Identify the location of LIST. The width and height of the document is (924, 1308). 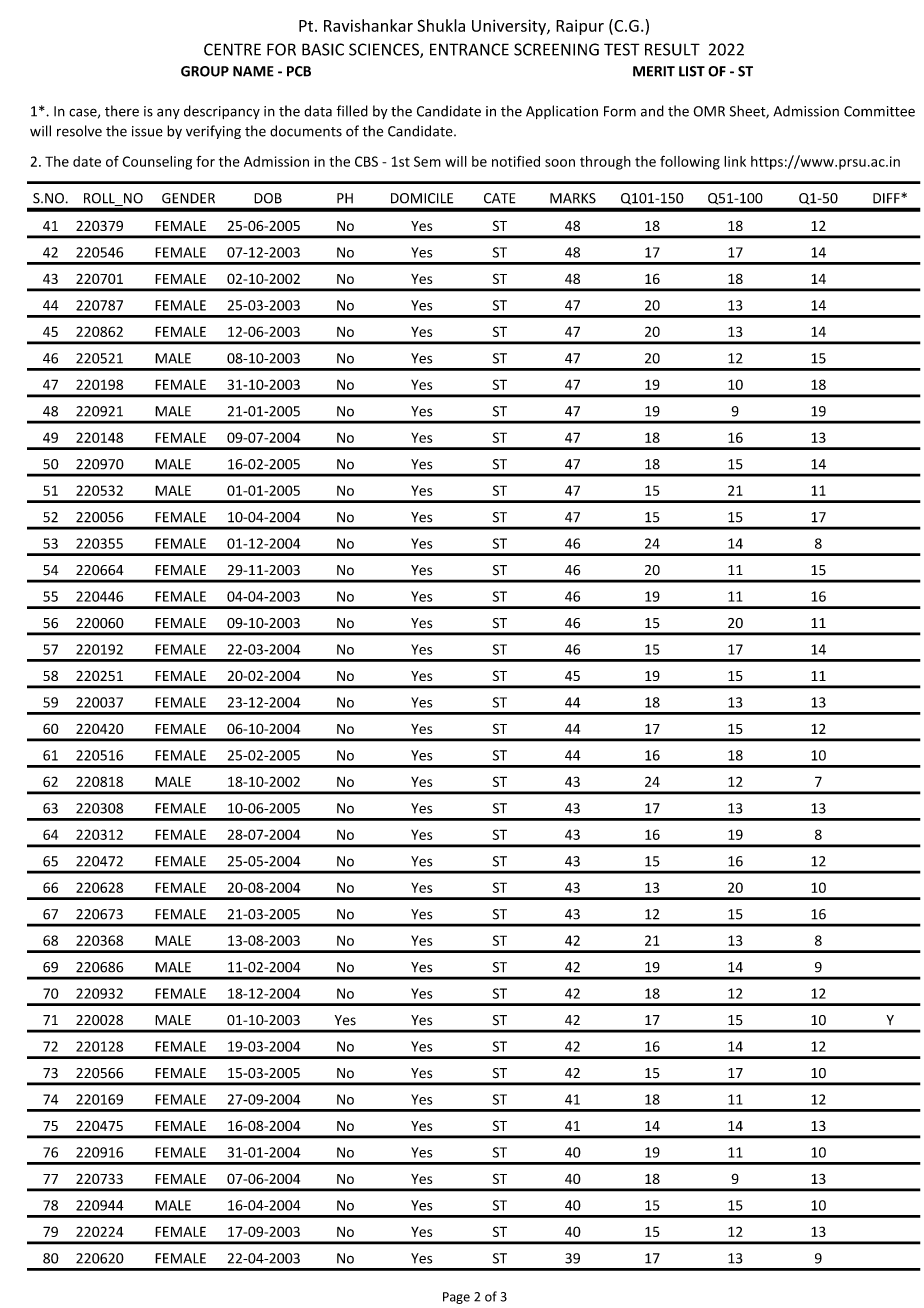
(692, 71).
